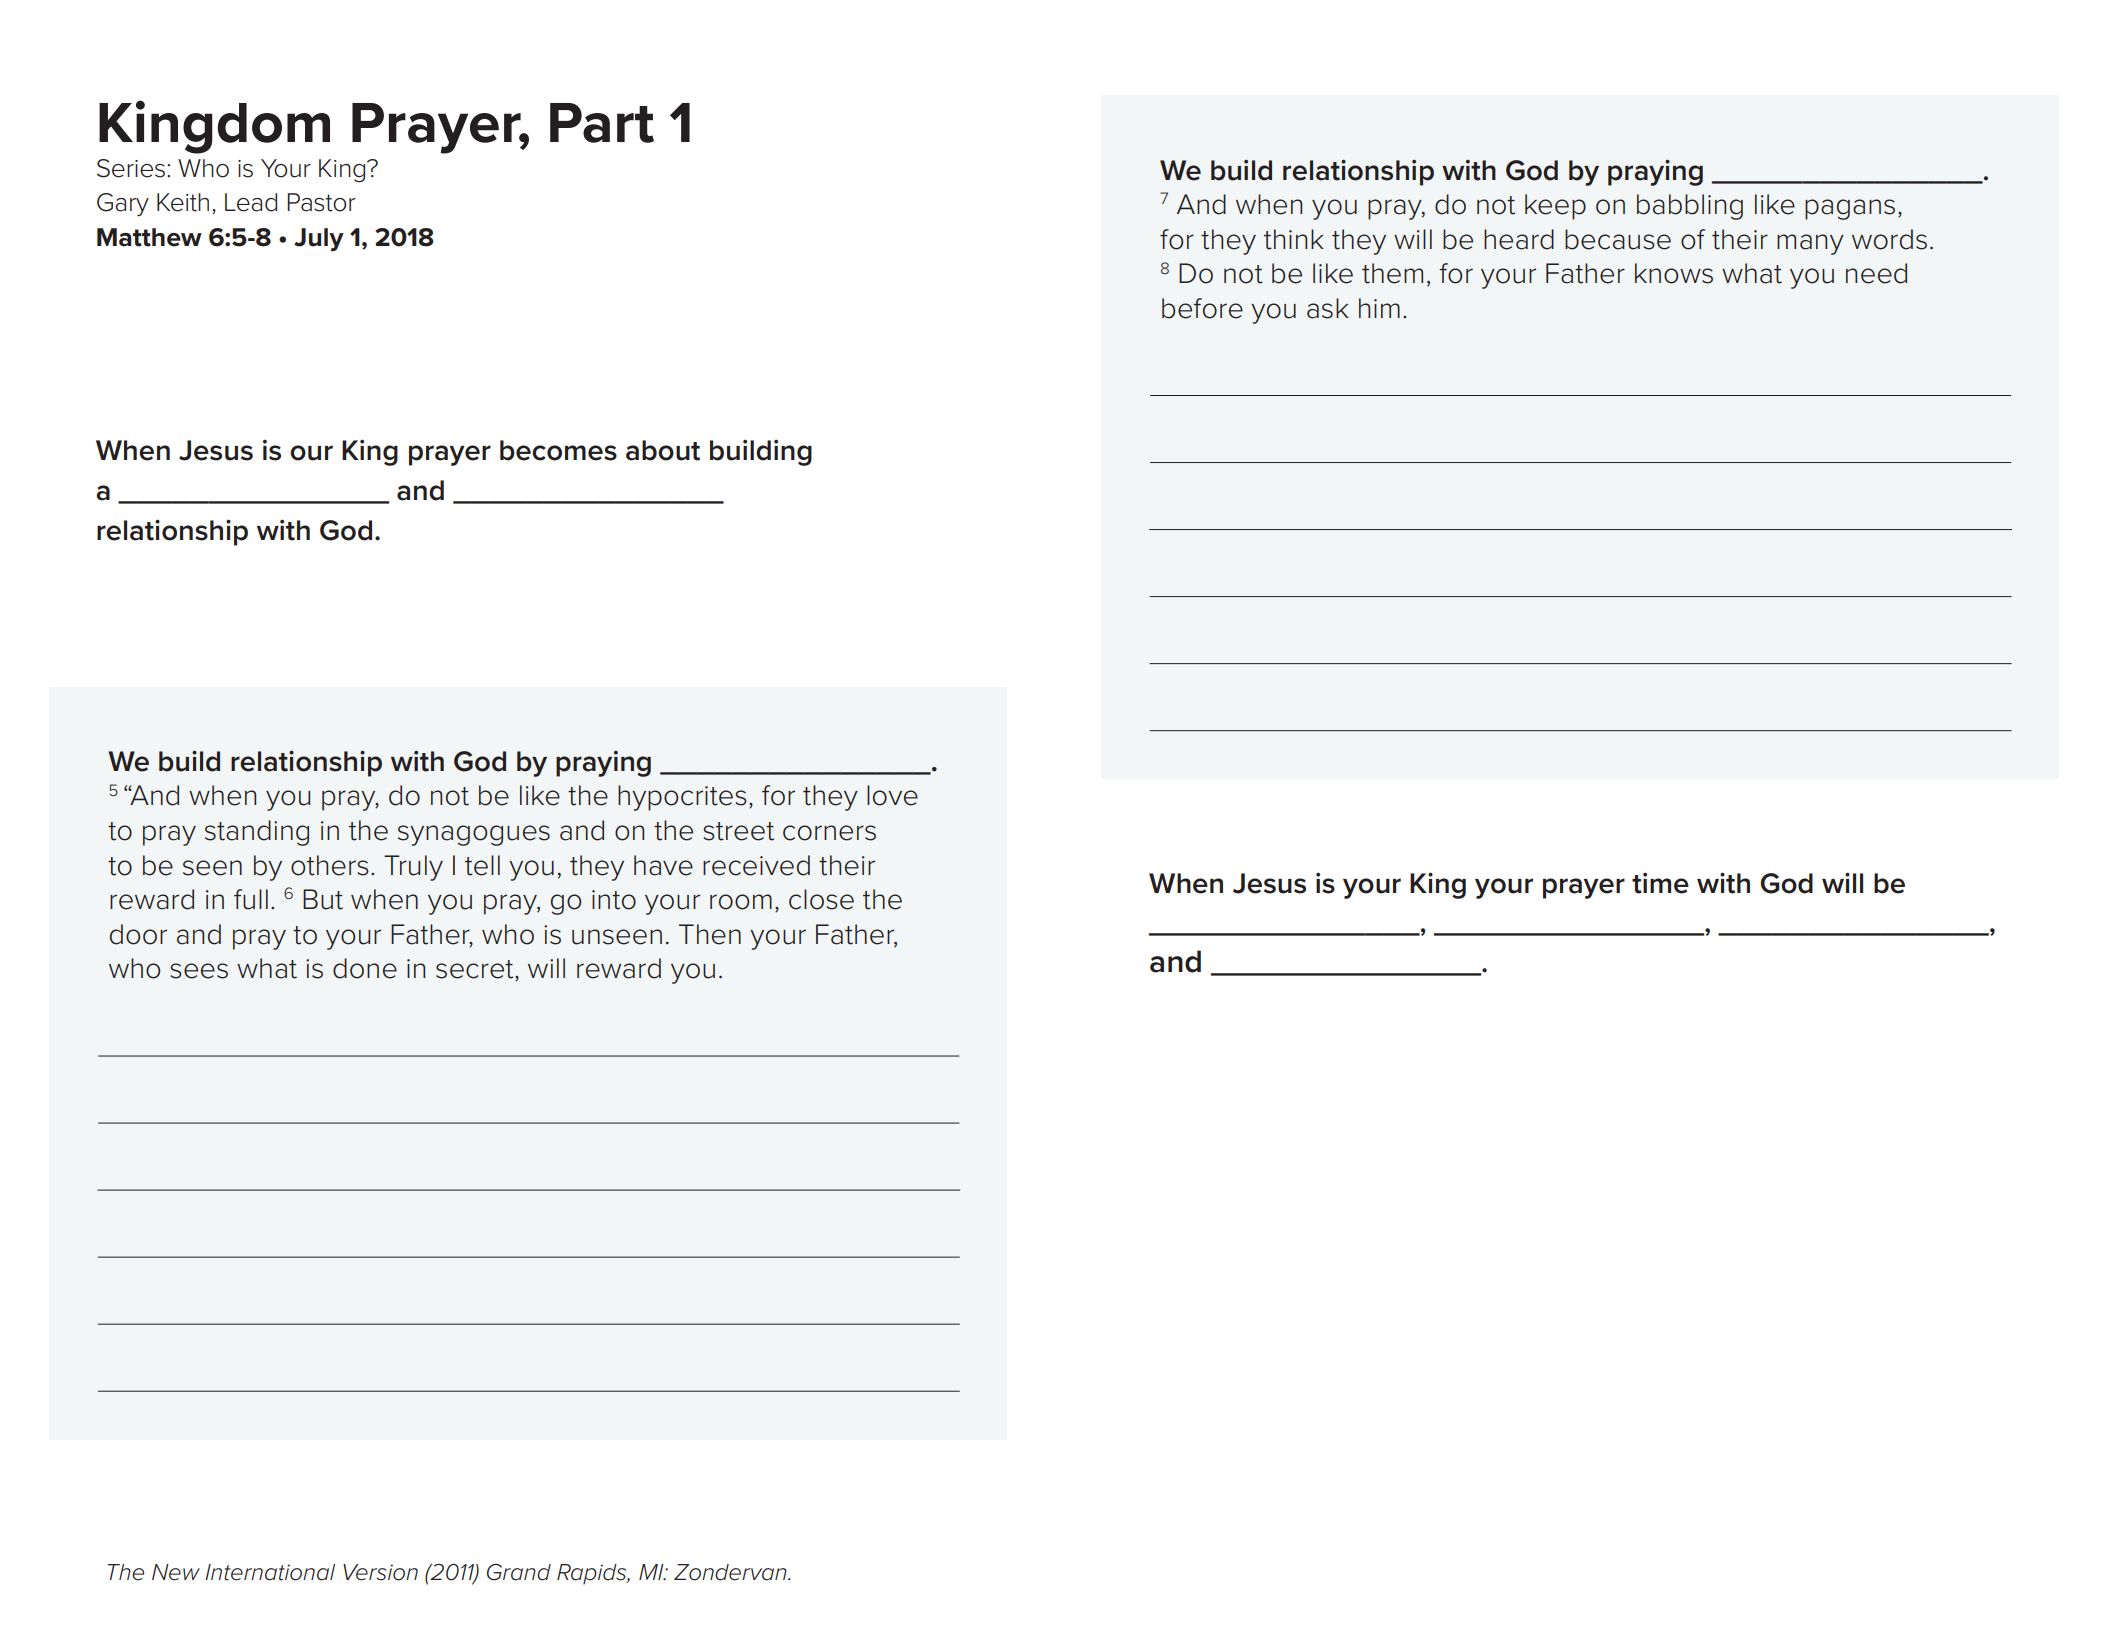 The height and width of the image is (1628, 2107). What do you see at coordinates (380, 1572) in the image?
I see `Version` at bounding box center [380, 1572].
